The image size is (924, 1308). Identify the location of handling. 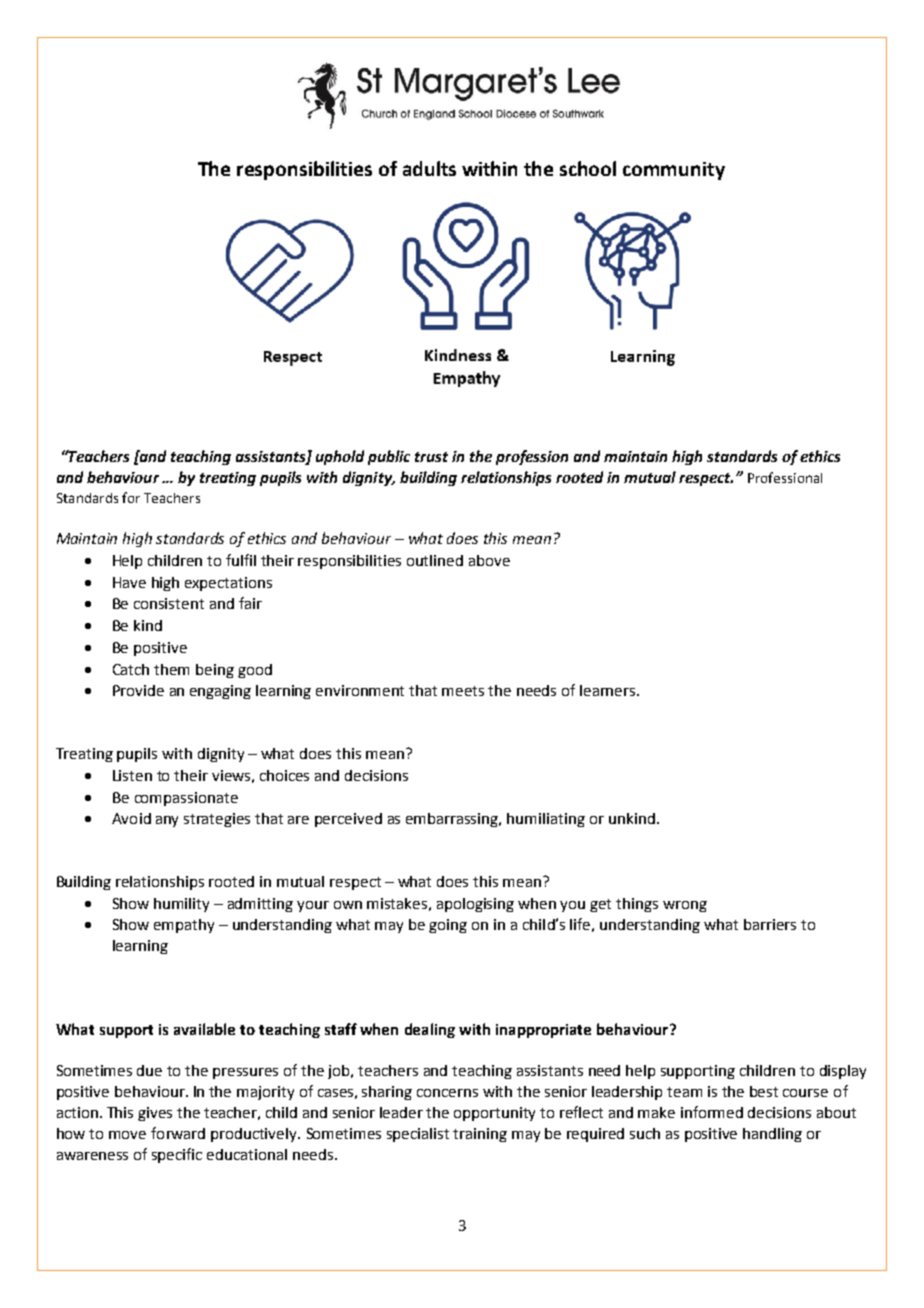
(772, 1135).
